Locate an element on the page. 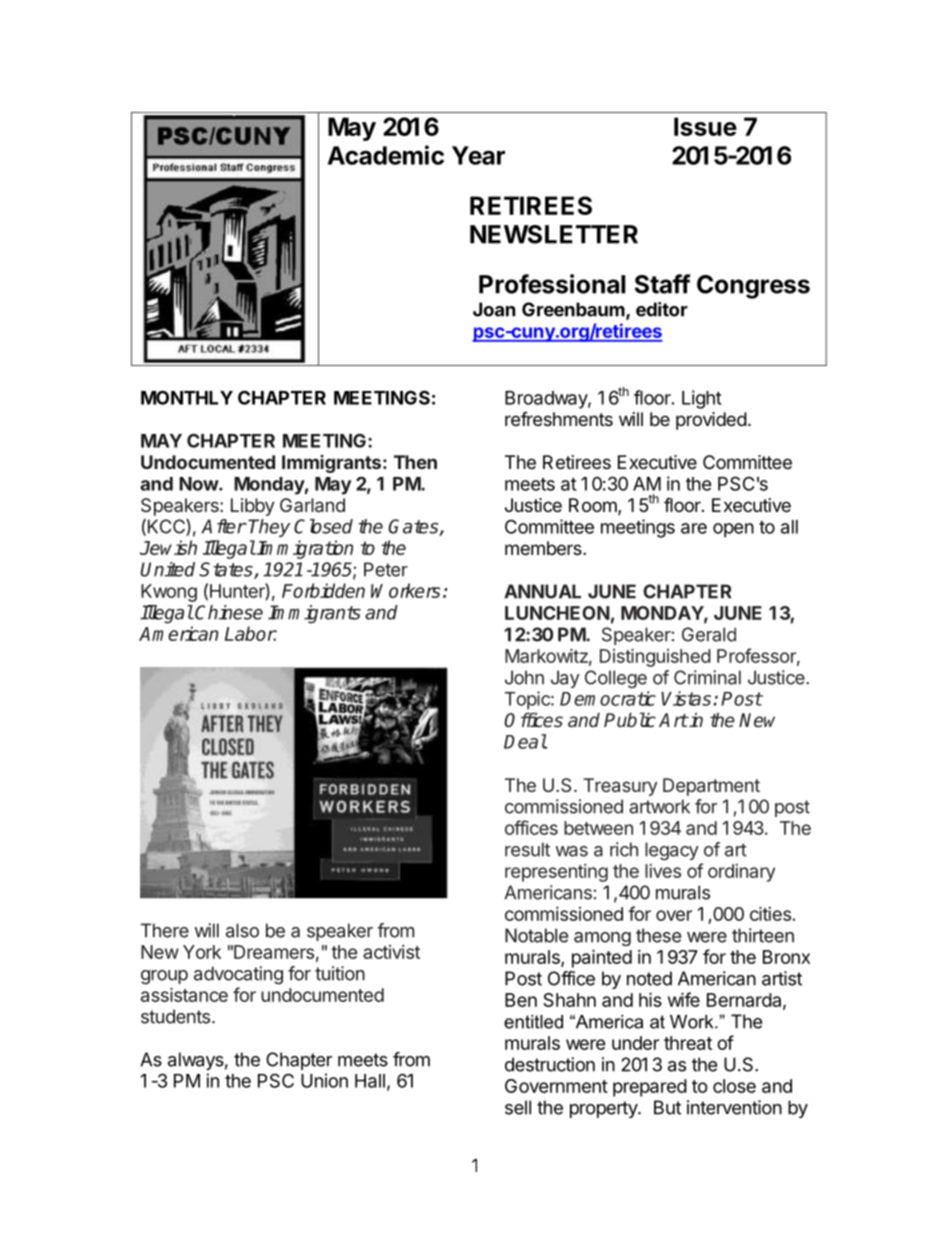  Now is located at coordinates (199, 484).
